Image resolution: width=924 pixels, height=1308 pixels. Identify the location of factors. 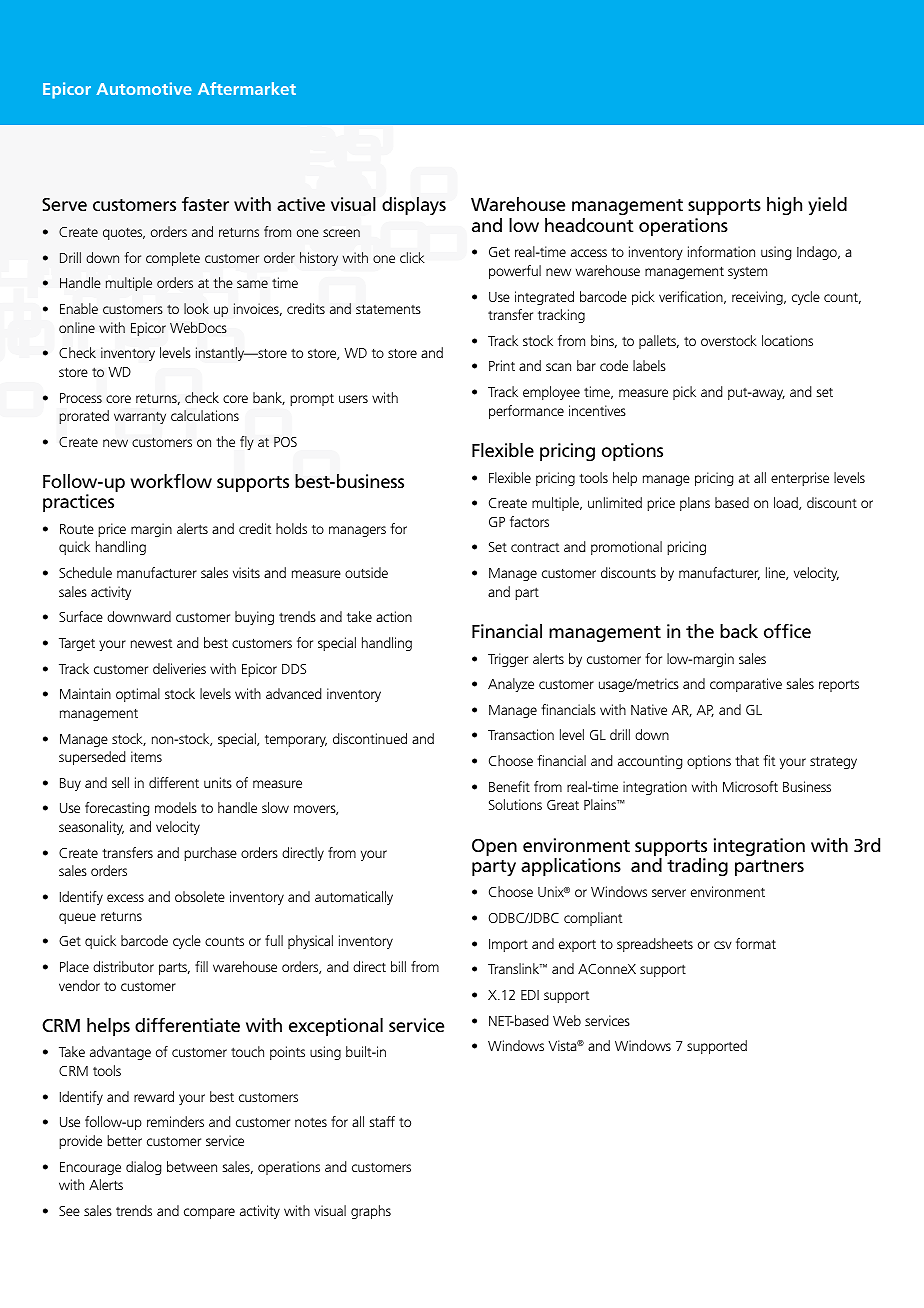
(529, 521).
